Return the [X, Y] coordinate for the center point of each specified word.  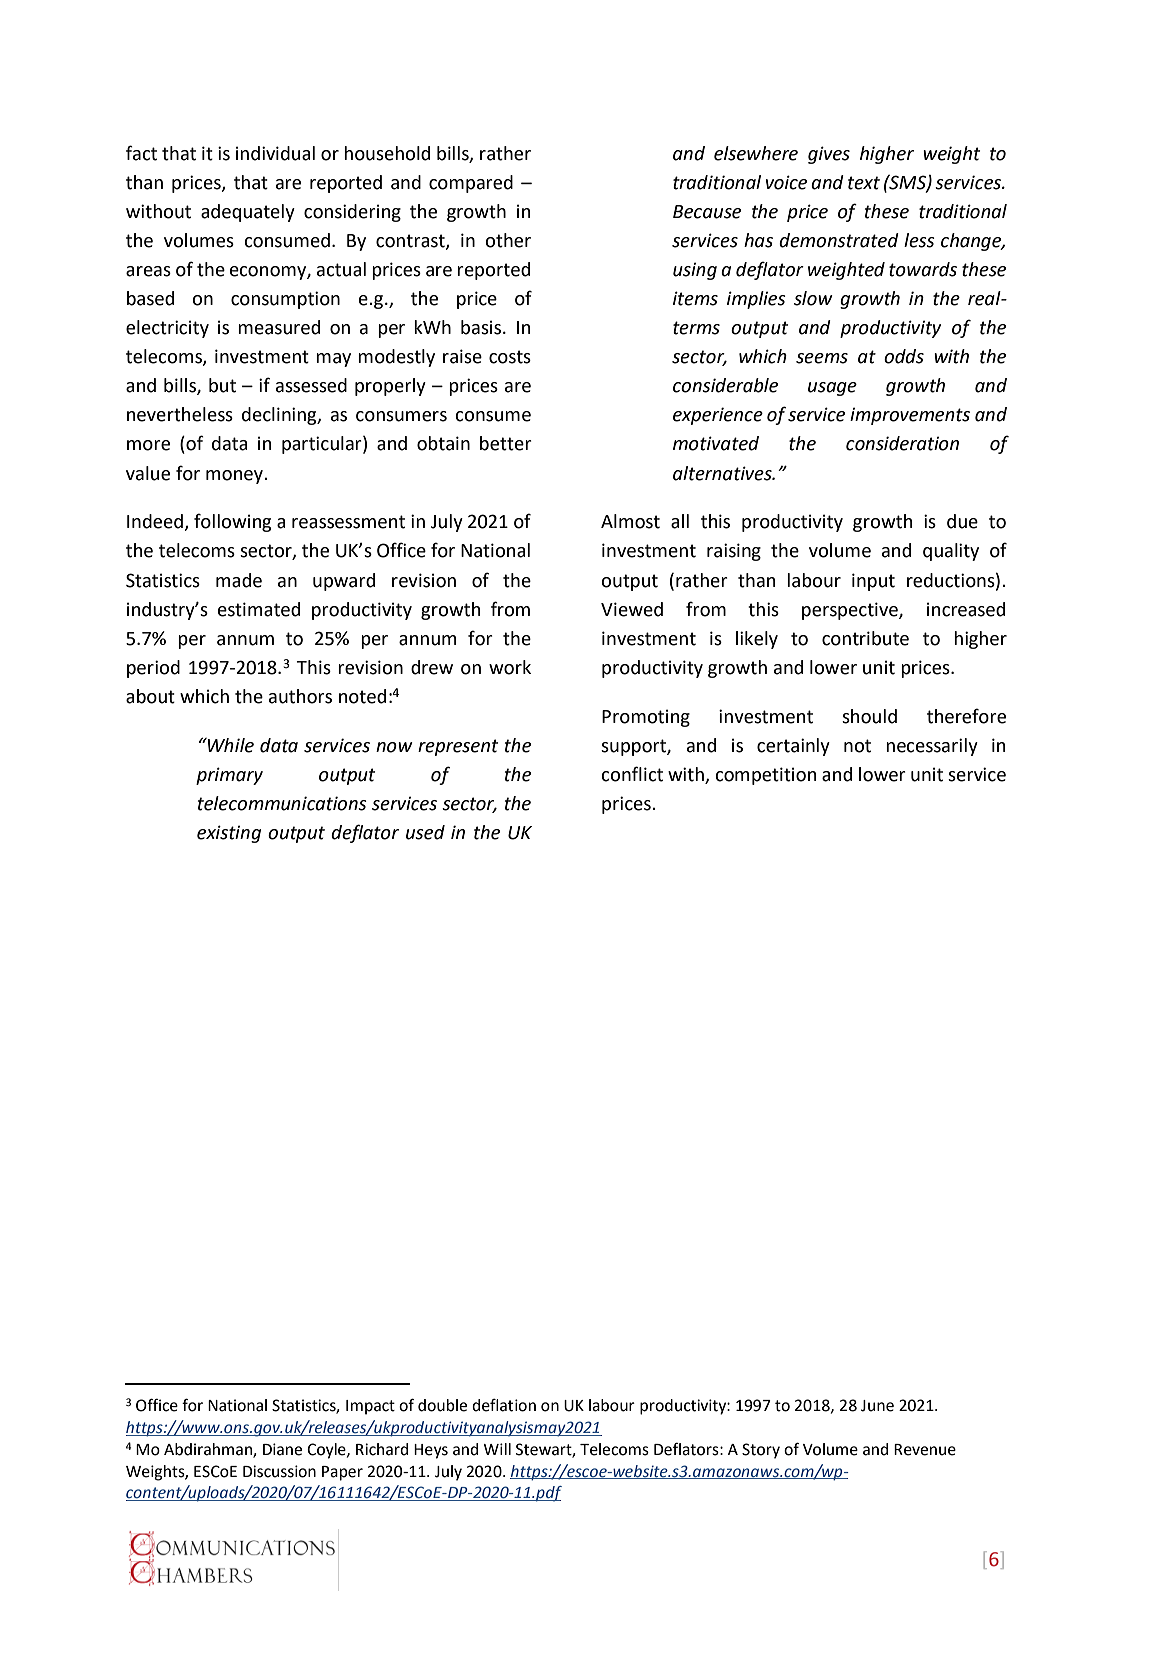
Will [497, 1449]
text [864, 183]
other [508, 240]
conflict [632, 774]
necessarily [932, 747]
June [877, 1406]
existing [229, 834]
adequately [248, 213]
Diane [282, 1449]
